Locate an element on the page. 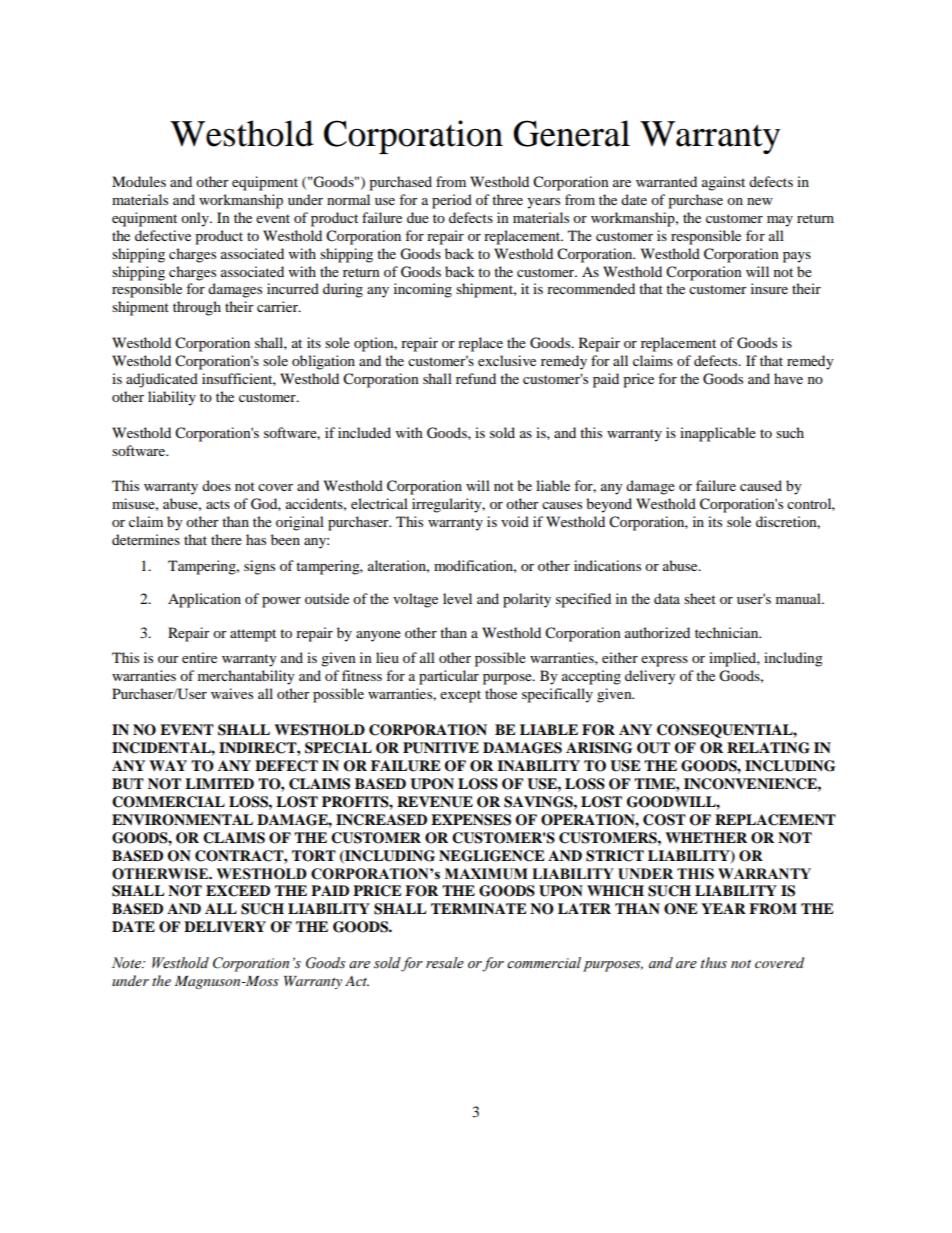  Modules is located at coordinates (139, 181).
